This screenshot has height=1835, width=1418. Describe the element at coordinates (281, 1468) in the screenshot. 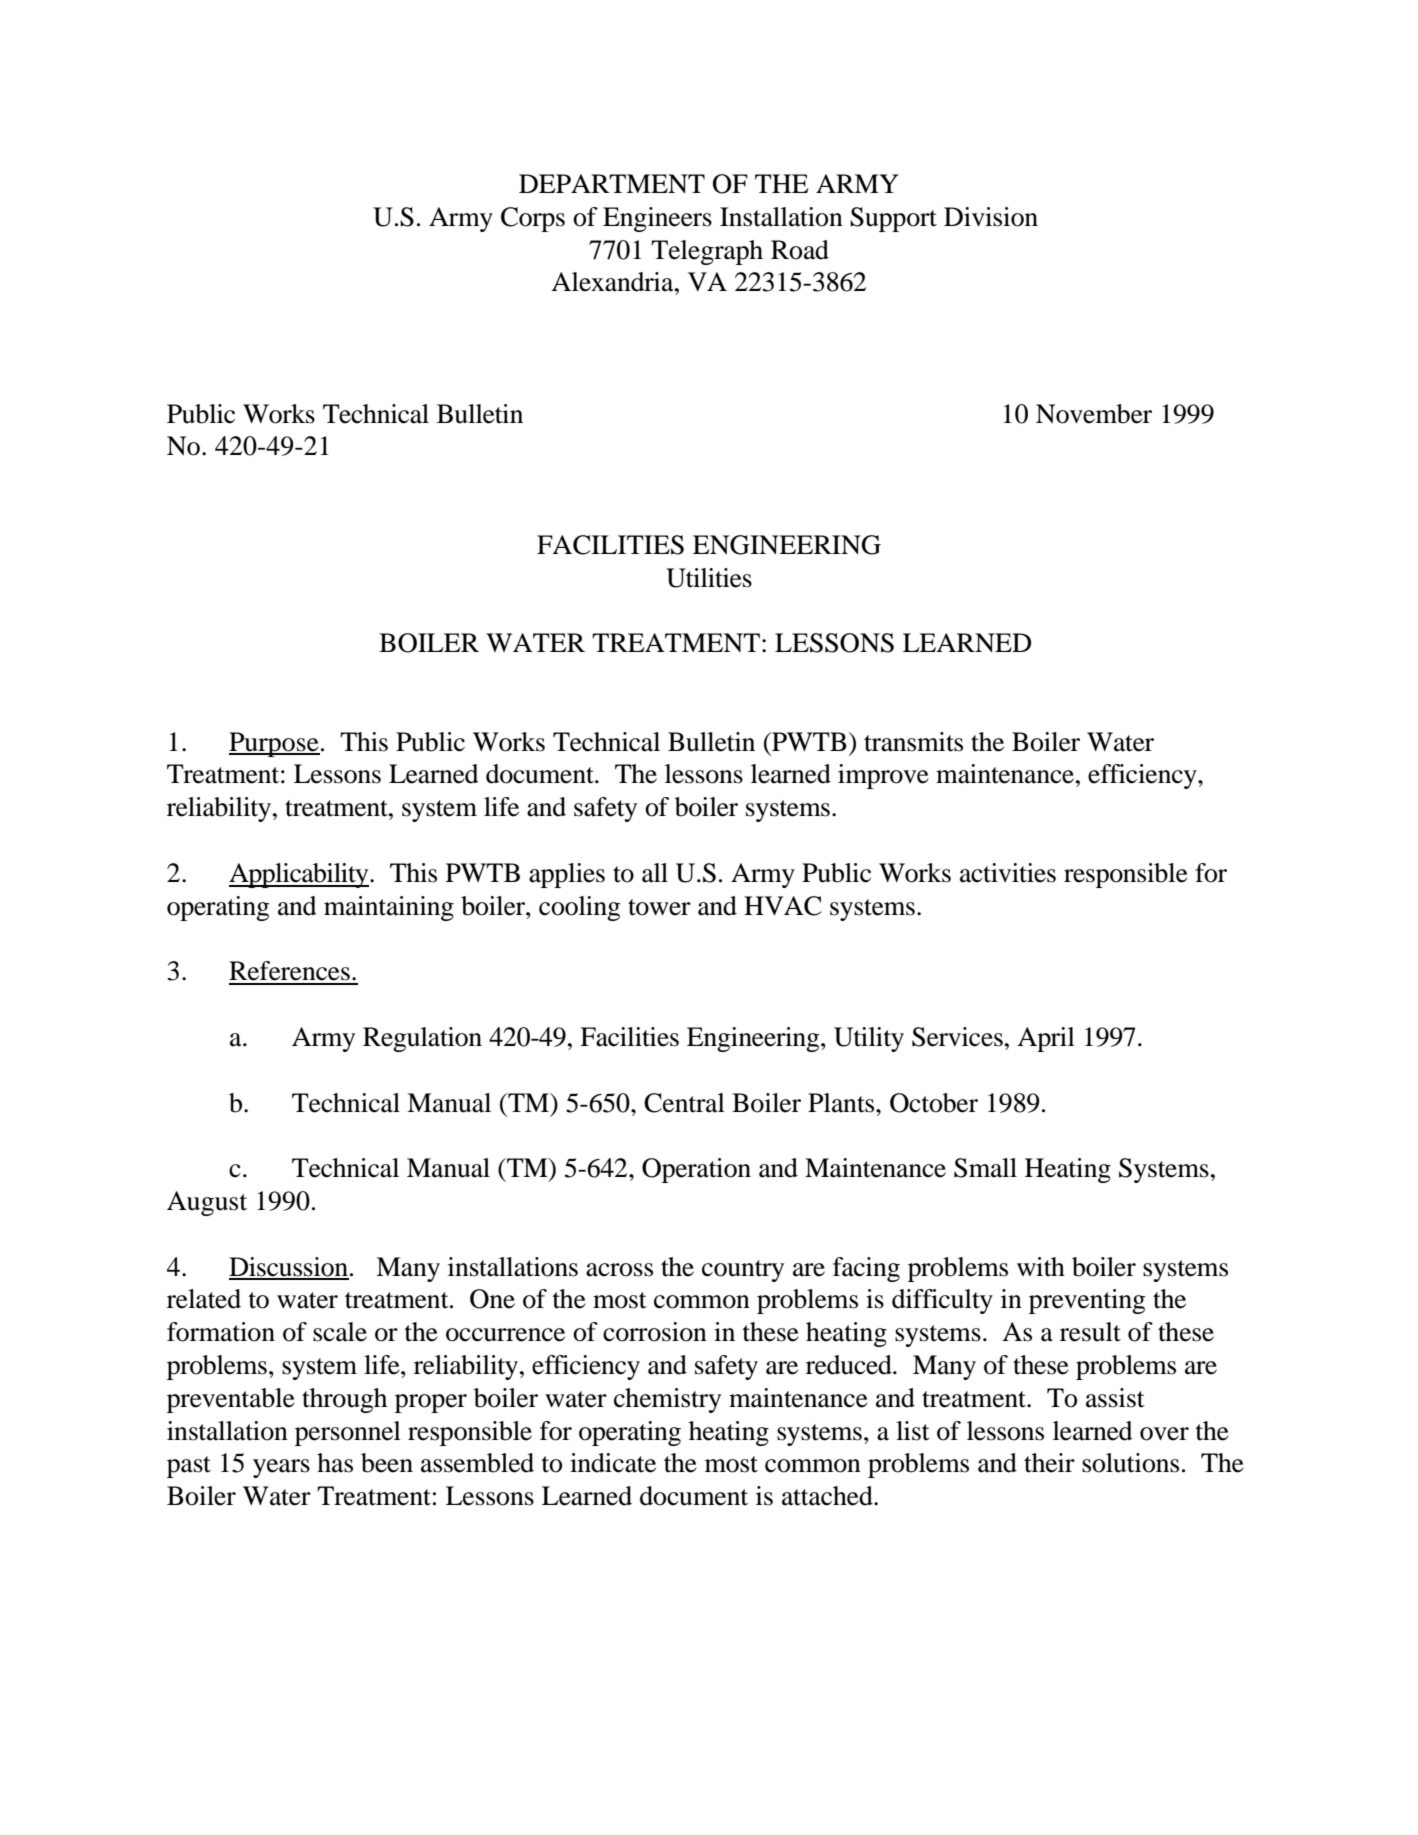

I see `years` at that location.
